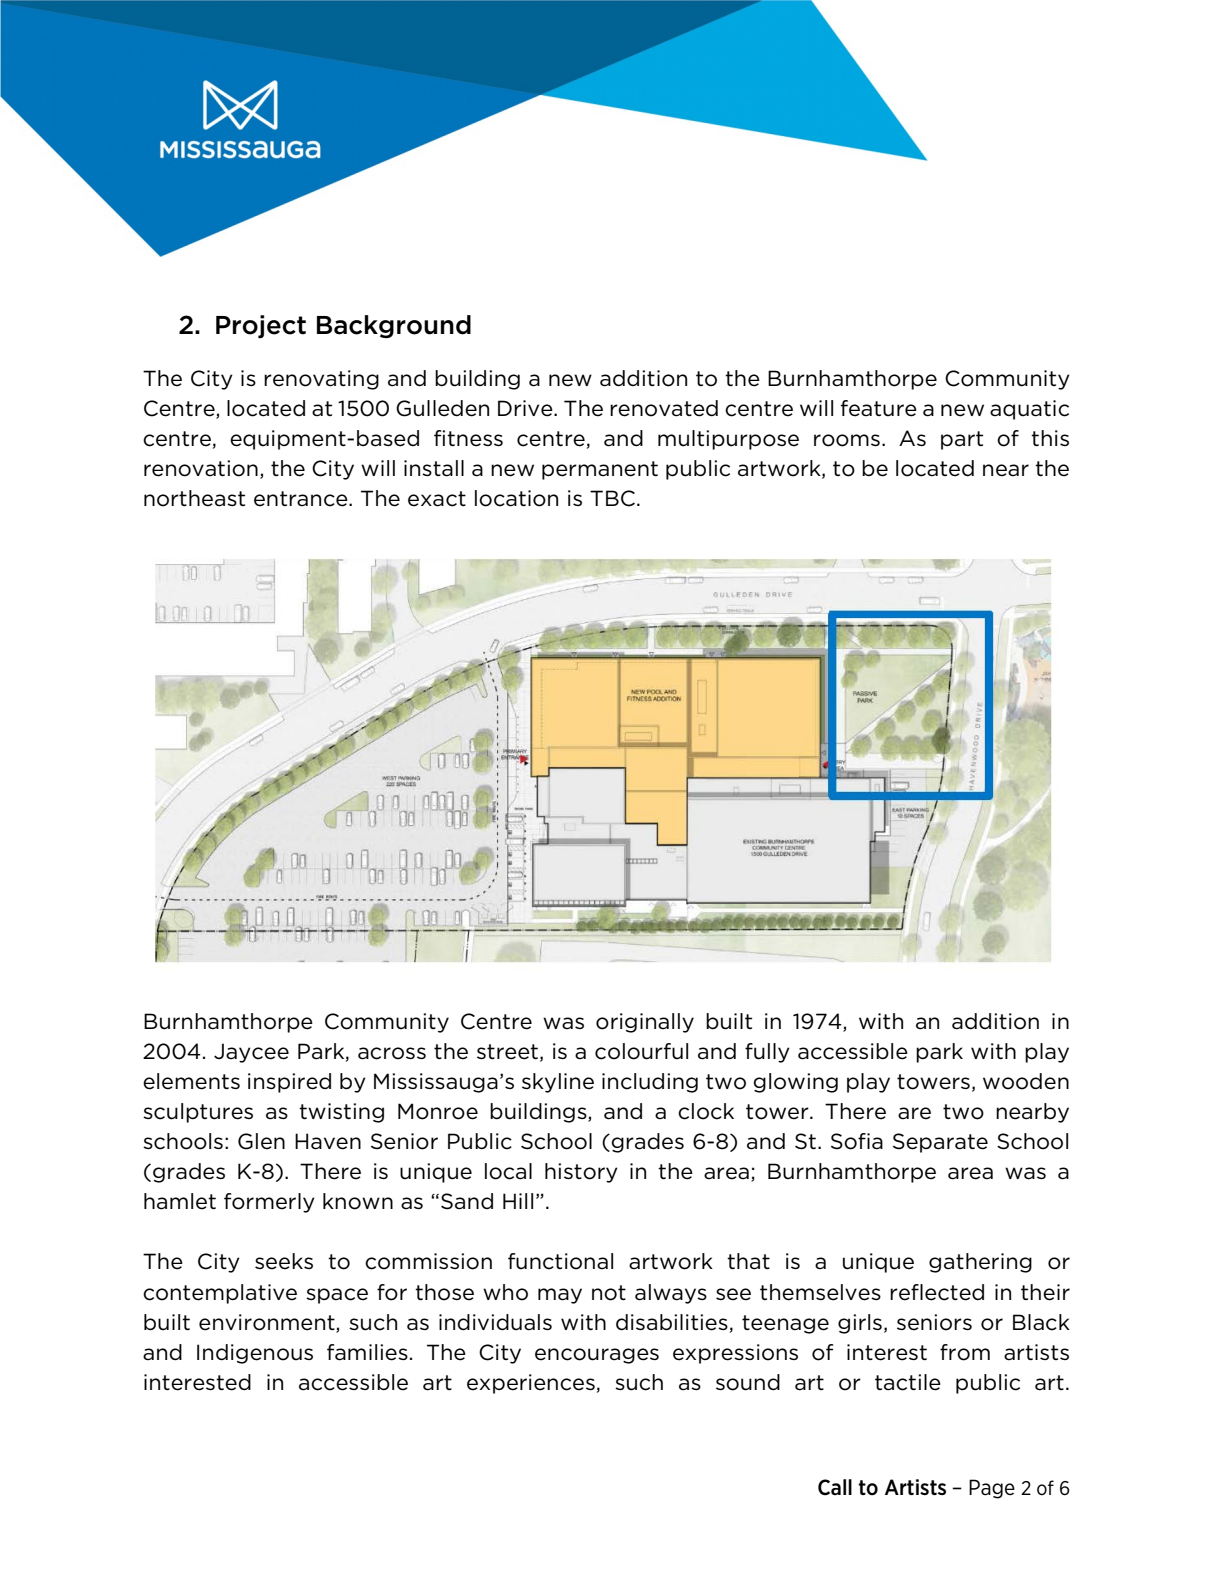  What do you see at coordinates (321, 380) in the page?
I see `renovating` at bounding box center [321, 380].
